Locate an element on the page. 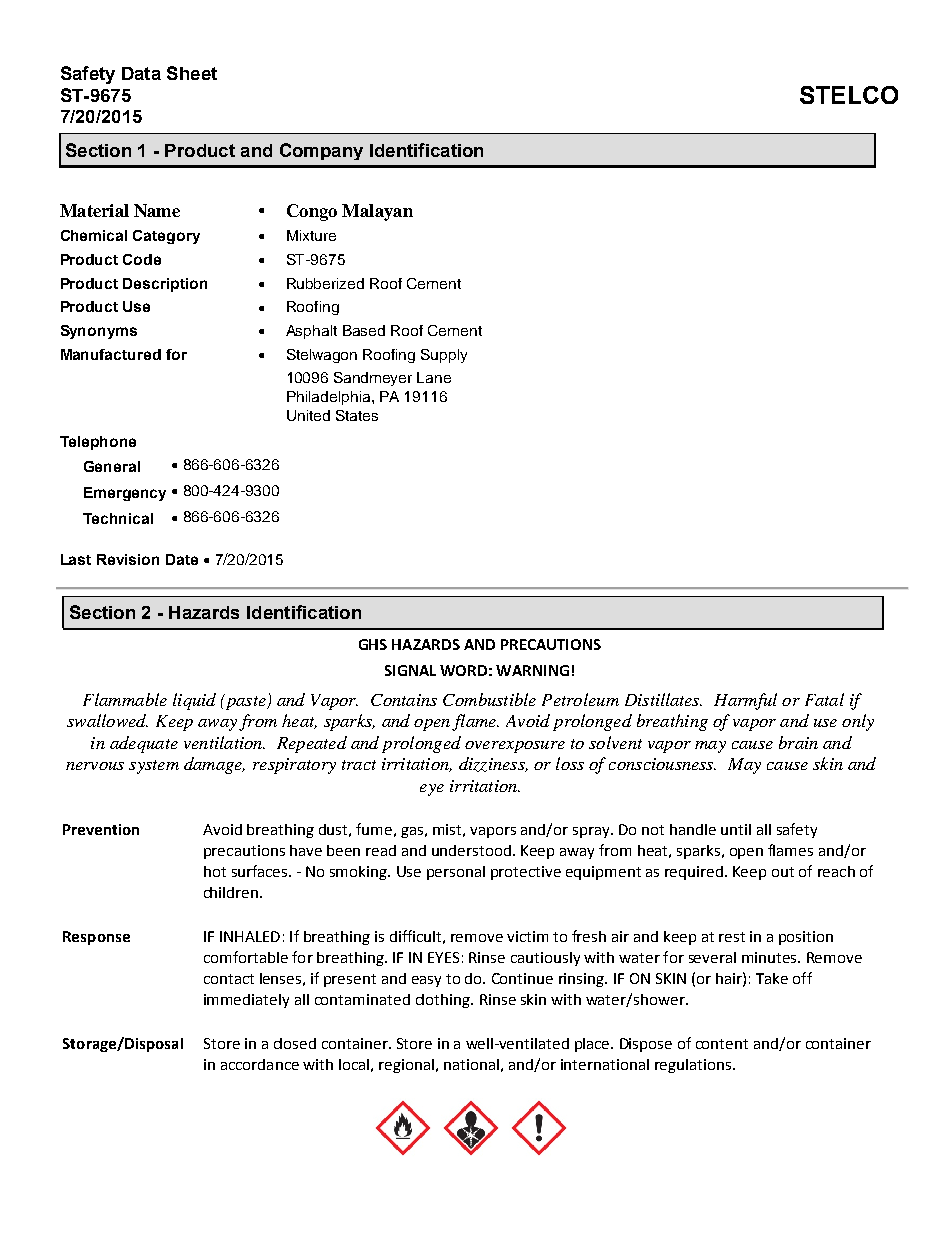 This image has width=952, height=1233. Company is located at coordinates (321, 151).
